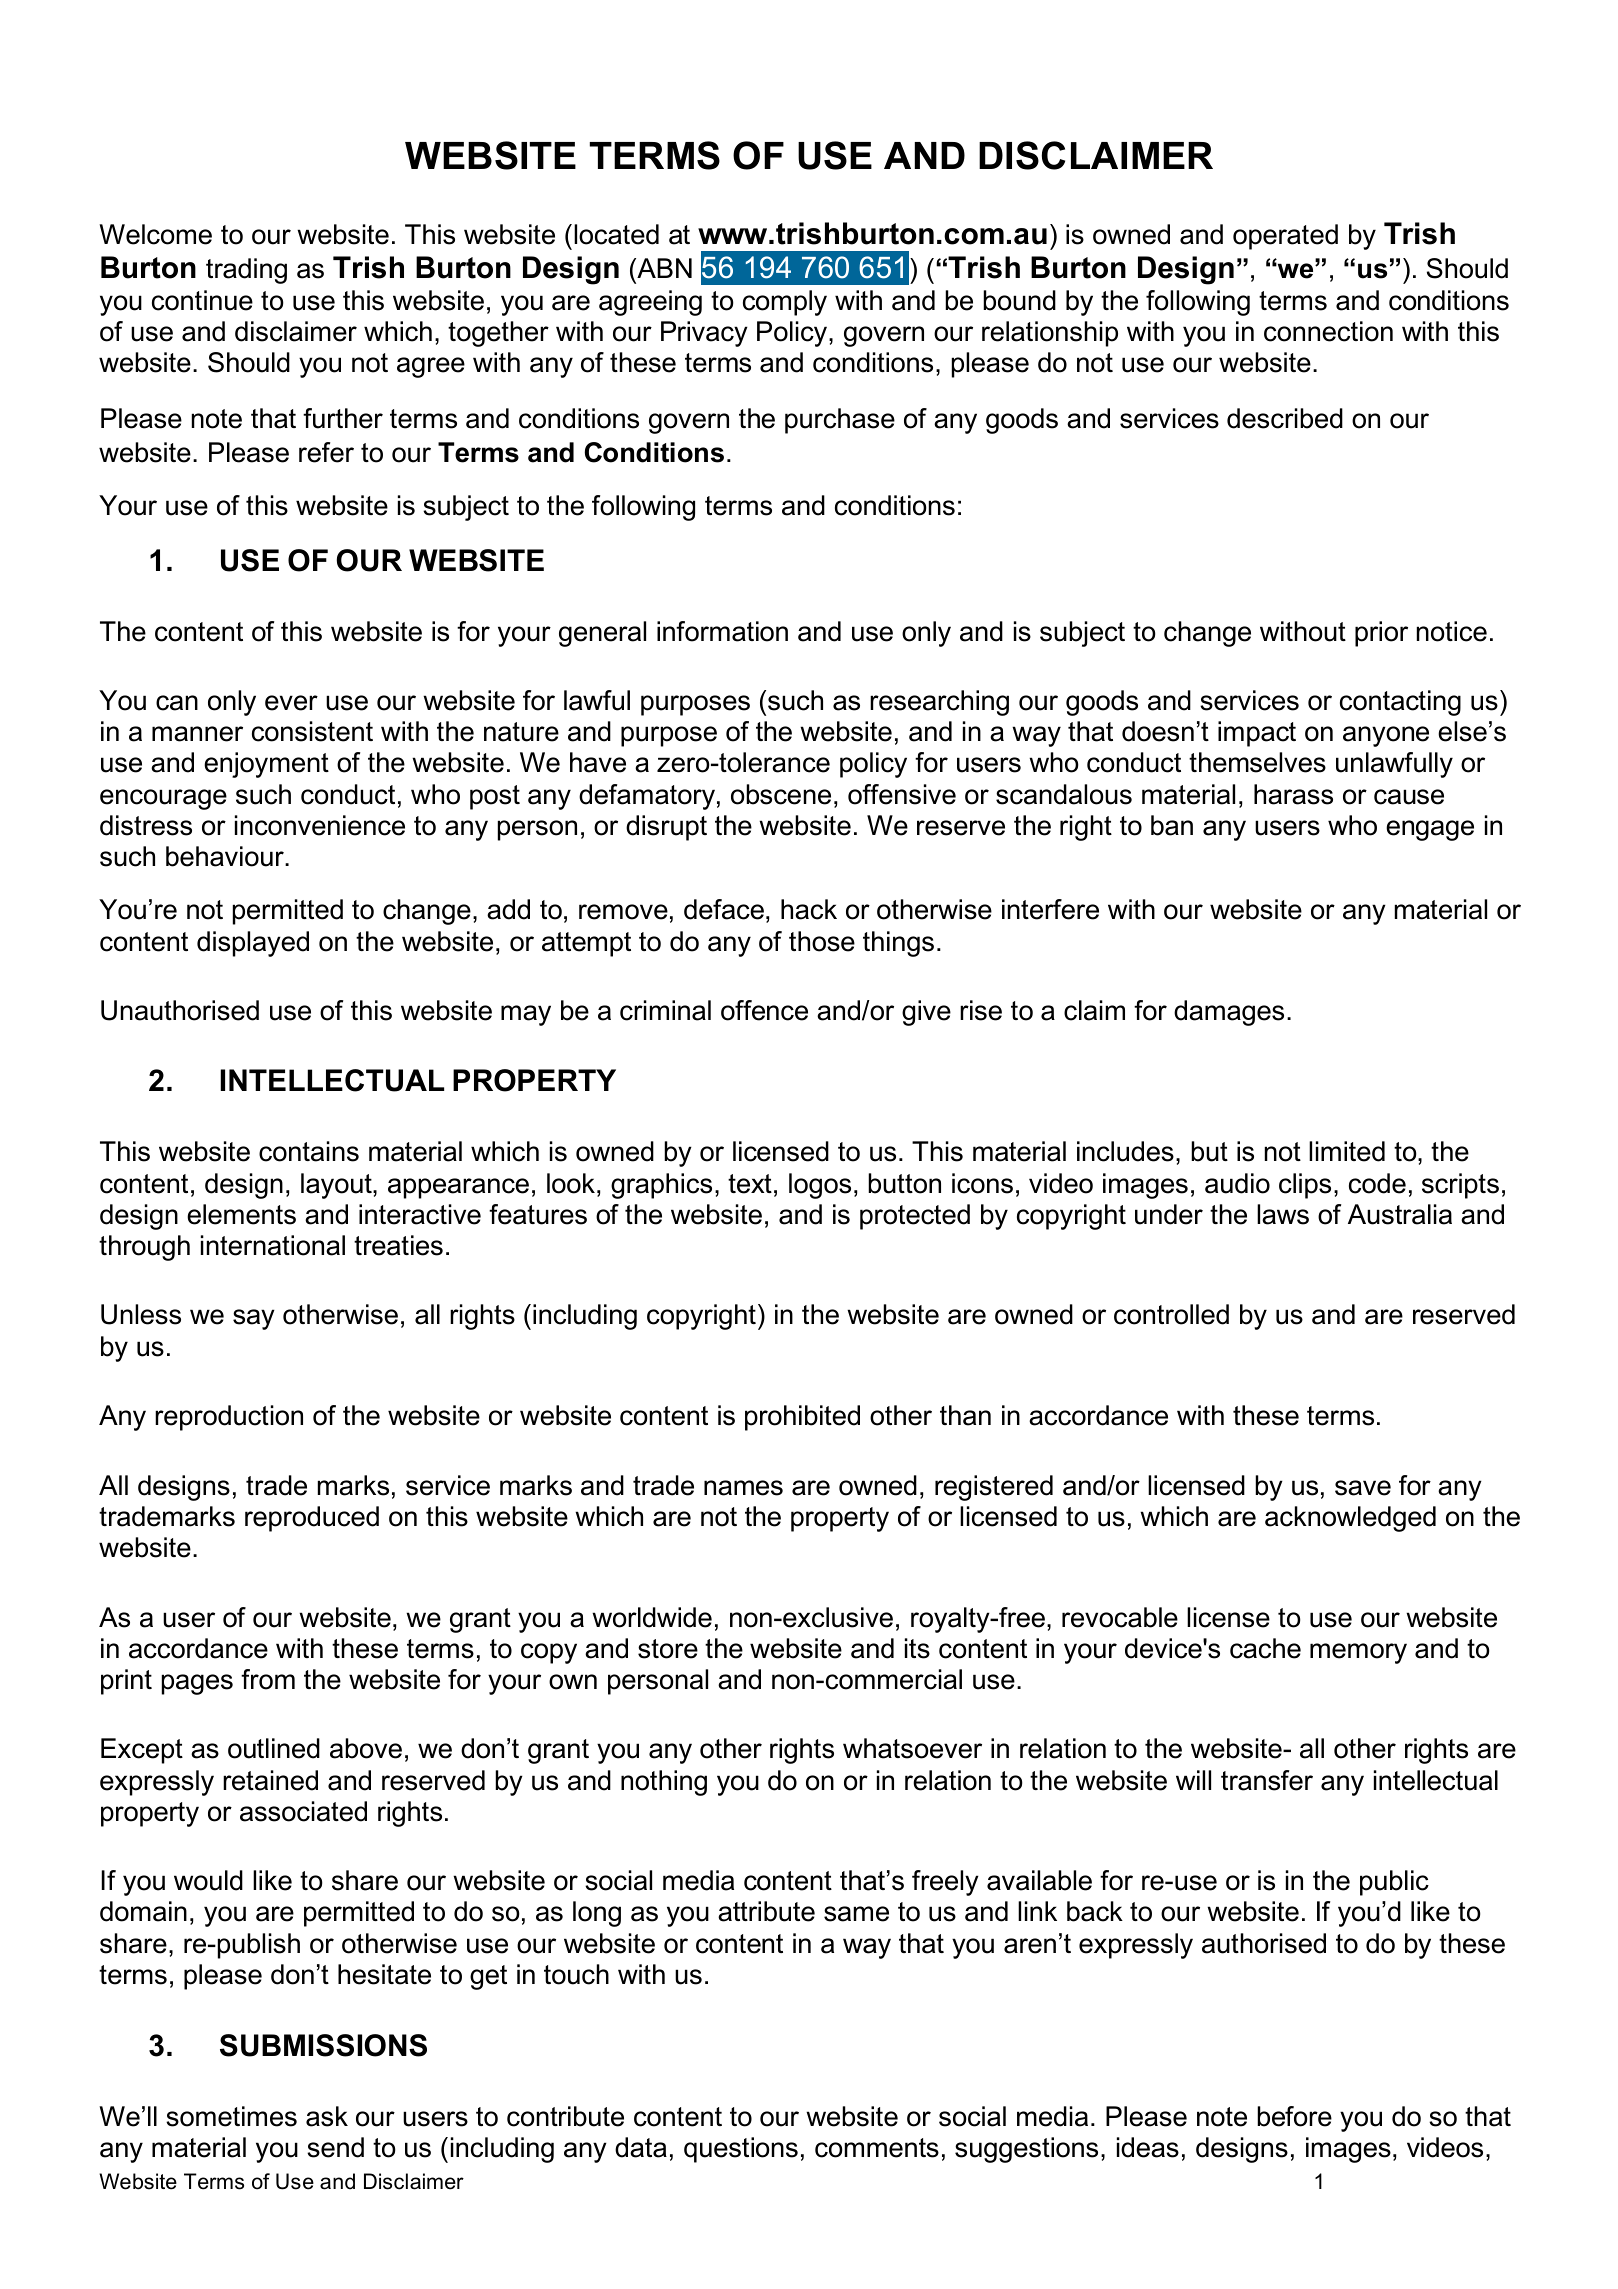 The width and height of the document is (1618, 2289). What do you see at coordinates (1328, 331) in the document?
I see `connection` at bounding box center [1328, 331].
